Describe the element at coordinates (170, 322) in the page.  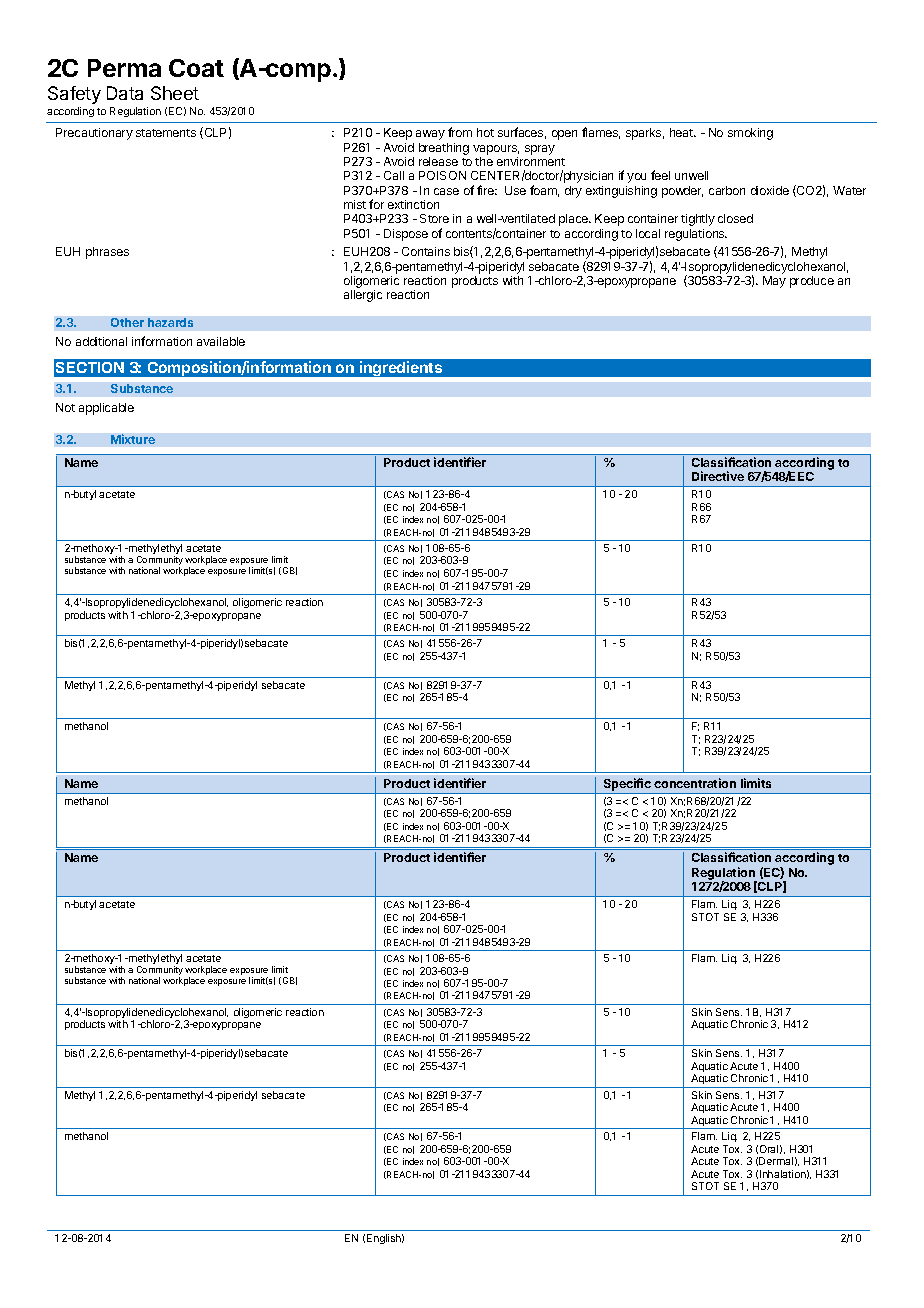
I see `hazards` at that location.
